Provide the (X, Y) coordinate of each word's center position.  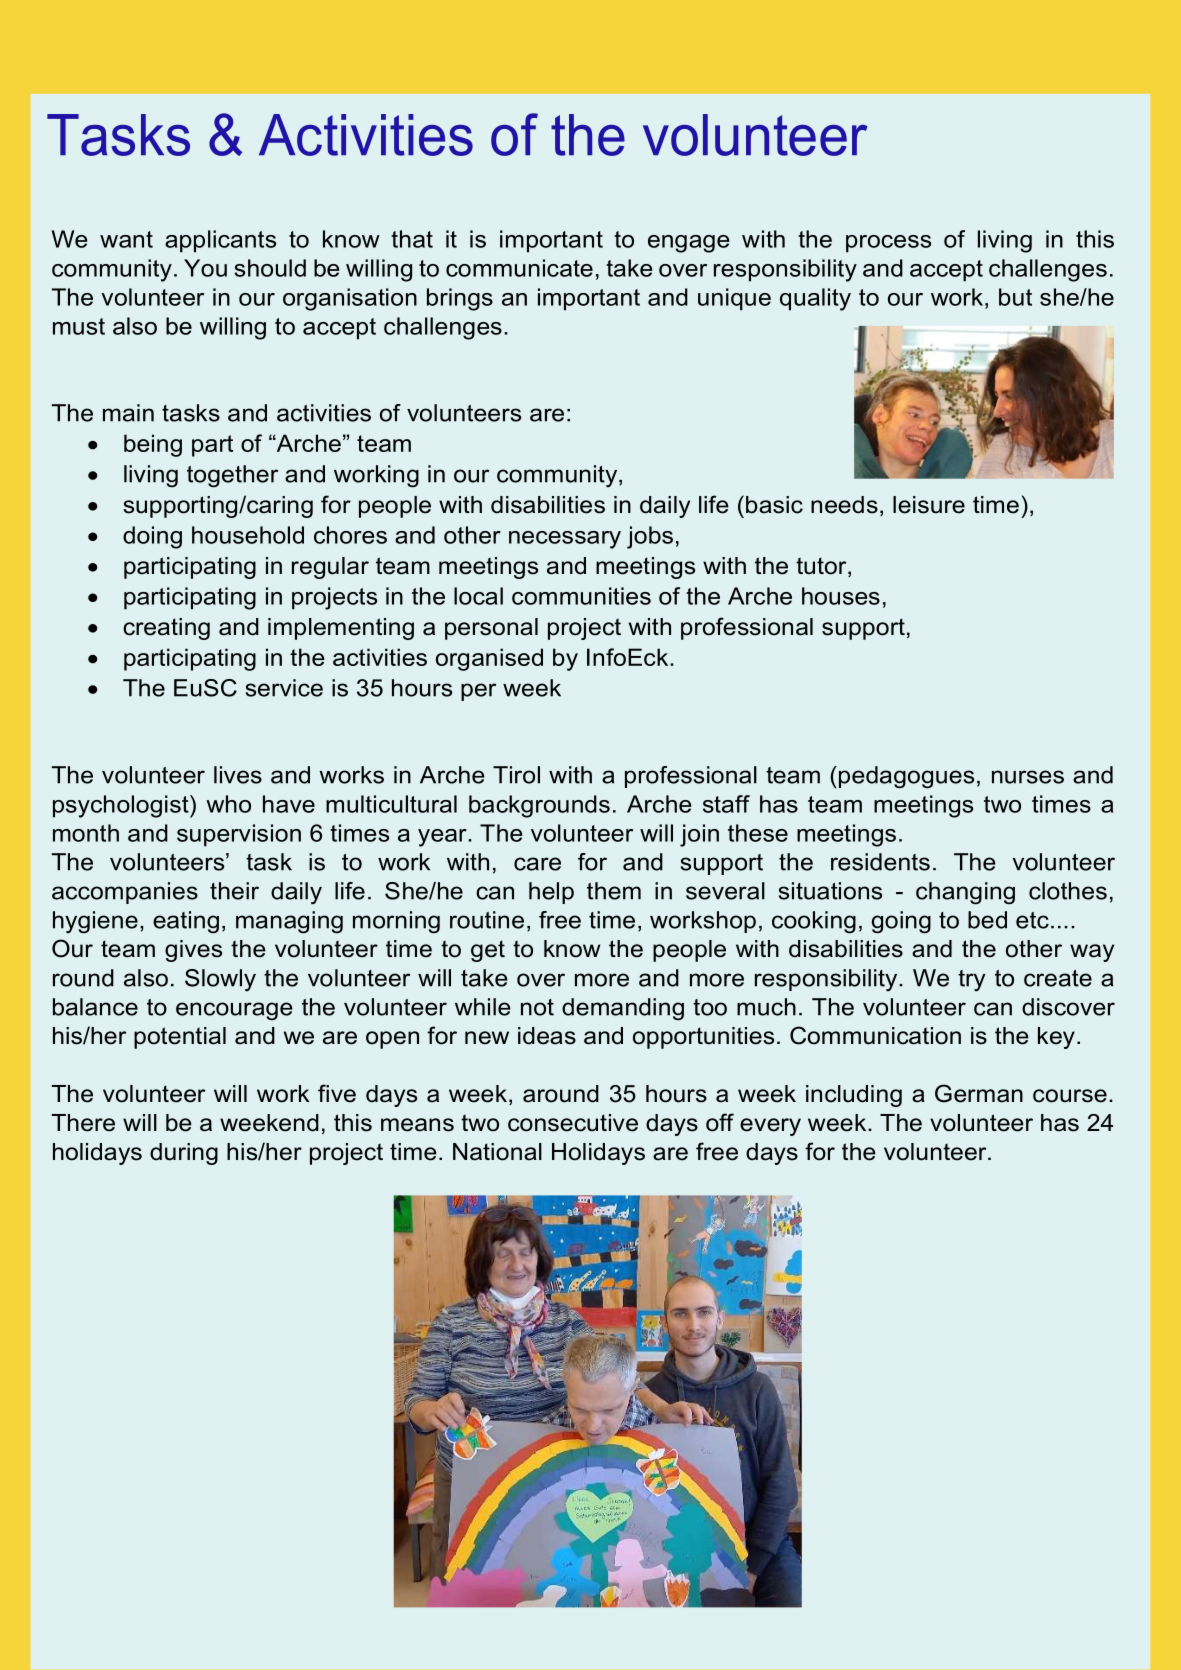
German (979, 1093)
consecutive (573, 1123)
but (1015, 297)
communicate (519, 268)
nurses (1028, 777)
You (205, 268)
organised (489, 659)
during (184, 1154)
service (284, 688)
